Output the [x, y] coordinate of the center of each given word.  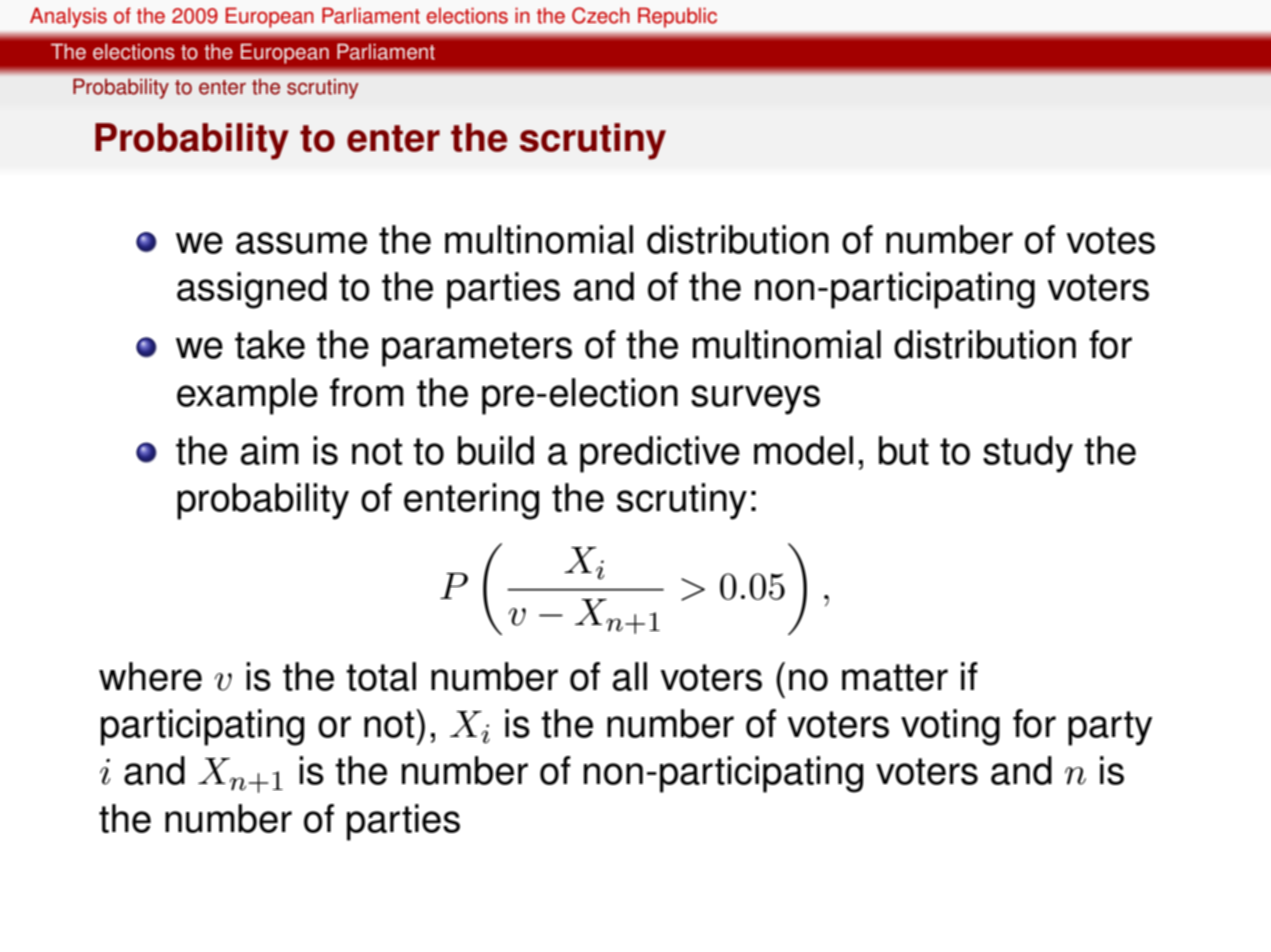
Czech [600, 15]
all [630, 676]
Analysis [68, 18]
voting [950, 727]
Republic [677, 18]
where [150, 676]
